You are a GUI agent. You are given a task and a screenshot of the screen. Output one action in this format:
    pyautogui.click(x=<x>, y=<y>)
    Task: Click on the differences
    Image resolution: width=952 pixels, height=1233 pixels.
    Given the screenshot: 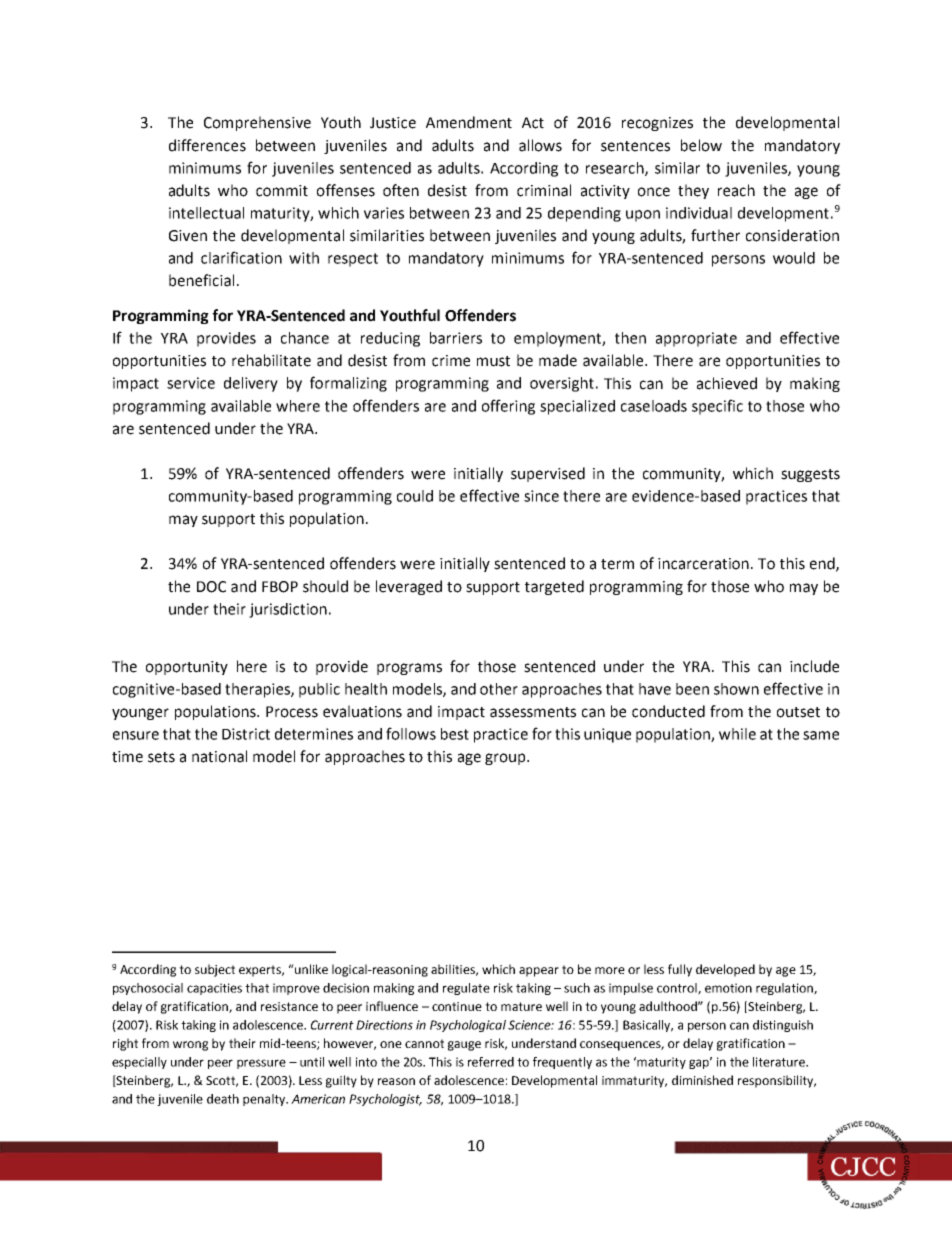 What is the action you would take?
    pyautogui.click(x=207, y=145)
